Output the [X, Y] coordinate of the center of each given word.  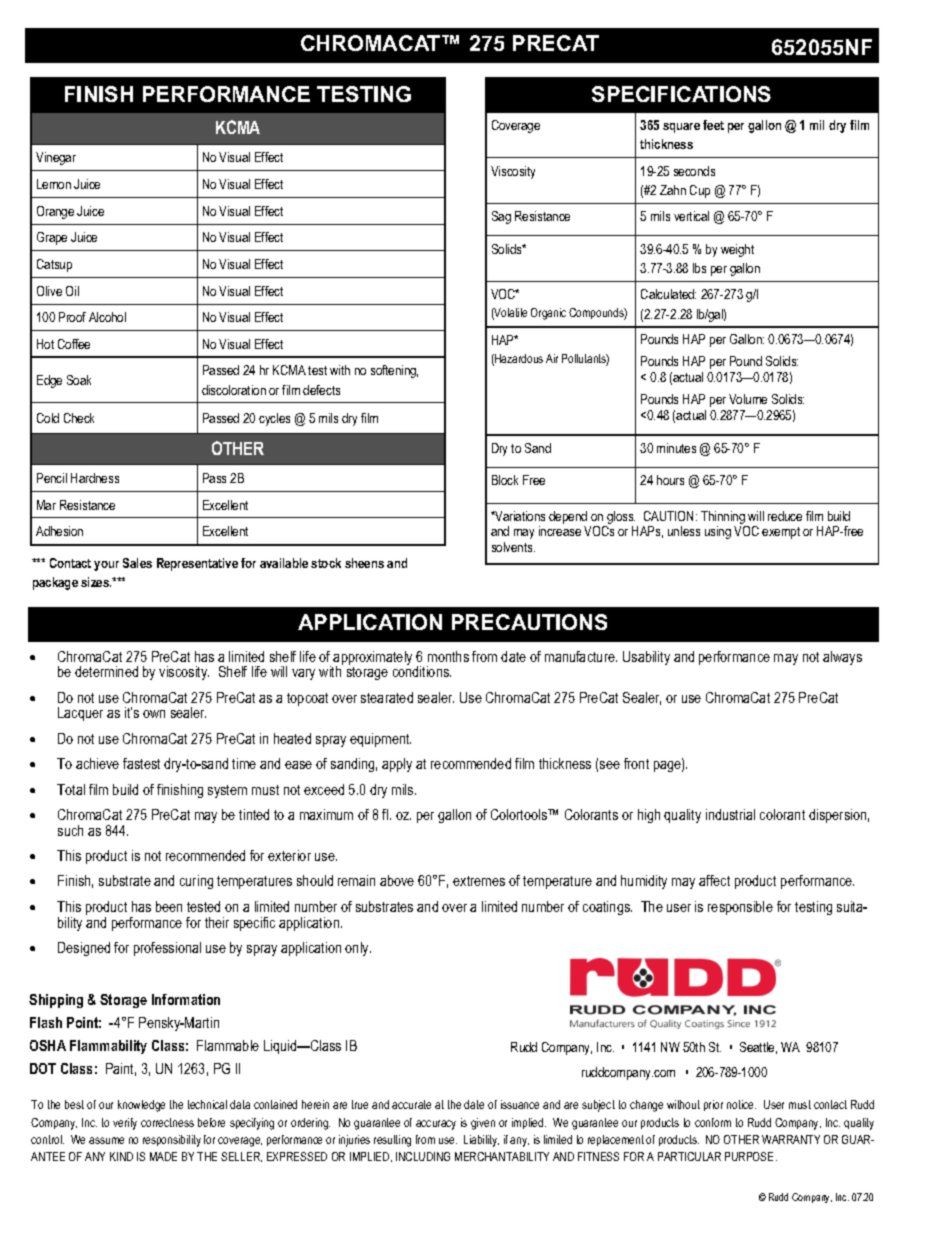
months [448, 656]
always [842, 658]
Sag [501, 217]
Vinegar [56, 158]
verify [125, 1124]
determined [106, 671]
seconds [694, 171]
